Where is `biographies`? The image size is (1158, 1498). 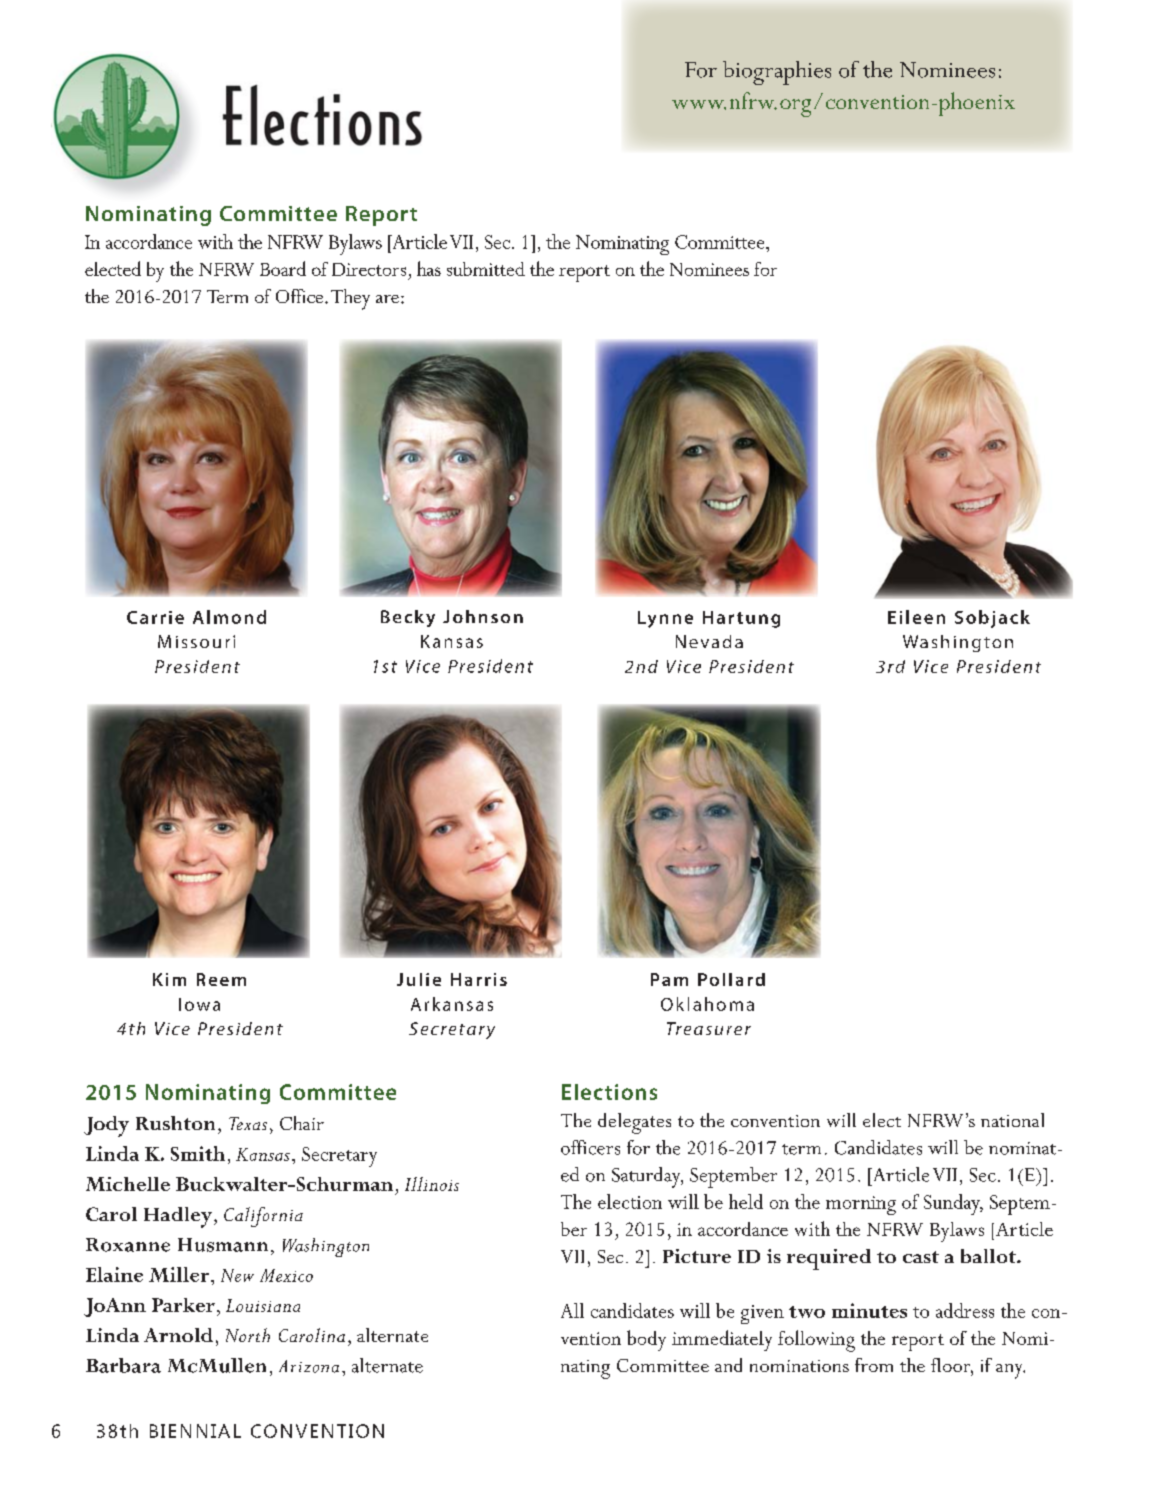
biographies is located at coordinates (777, 73).
